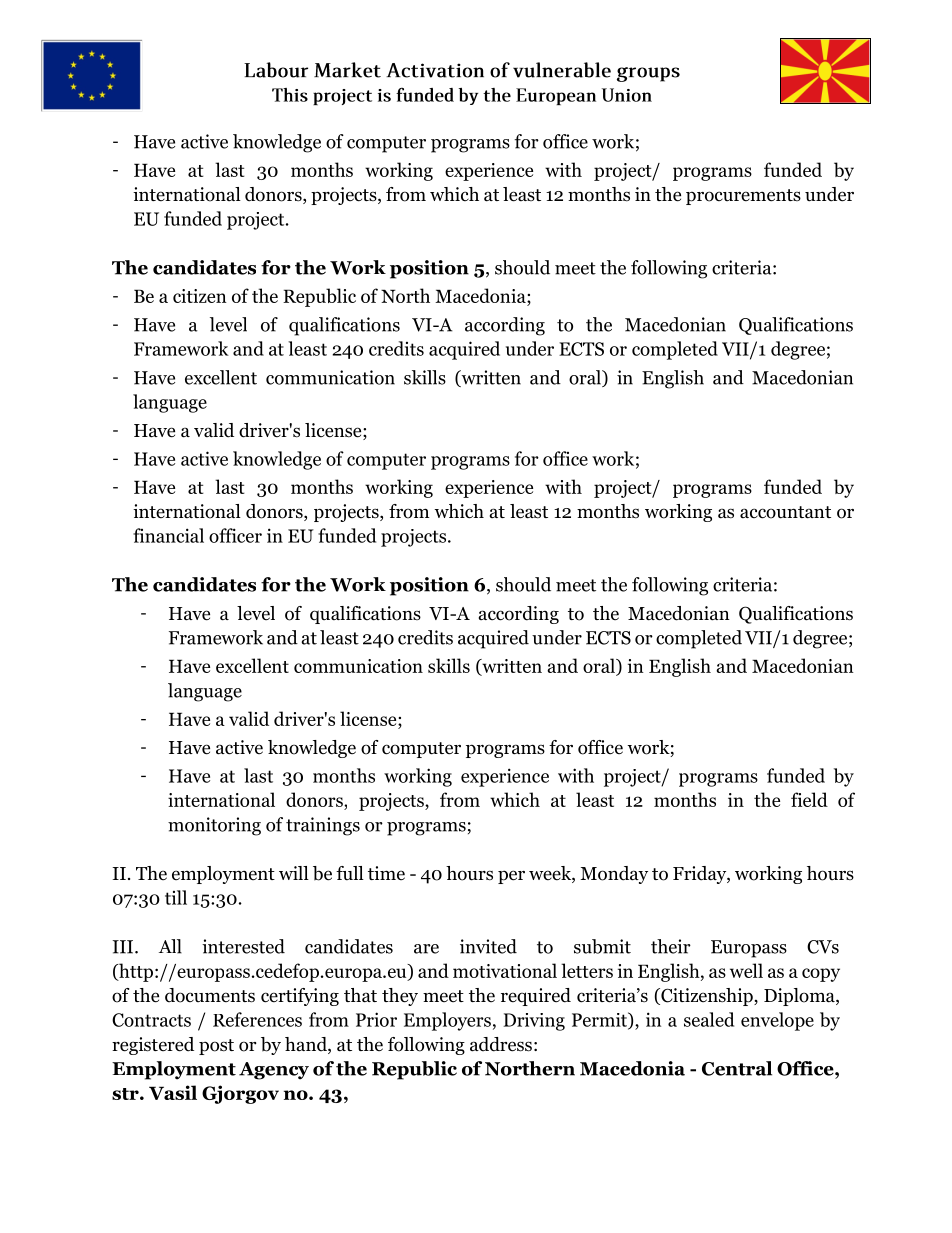 This image has width=952, height=1233. I want to click on Monday, so click(614, 875).
